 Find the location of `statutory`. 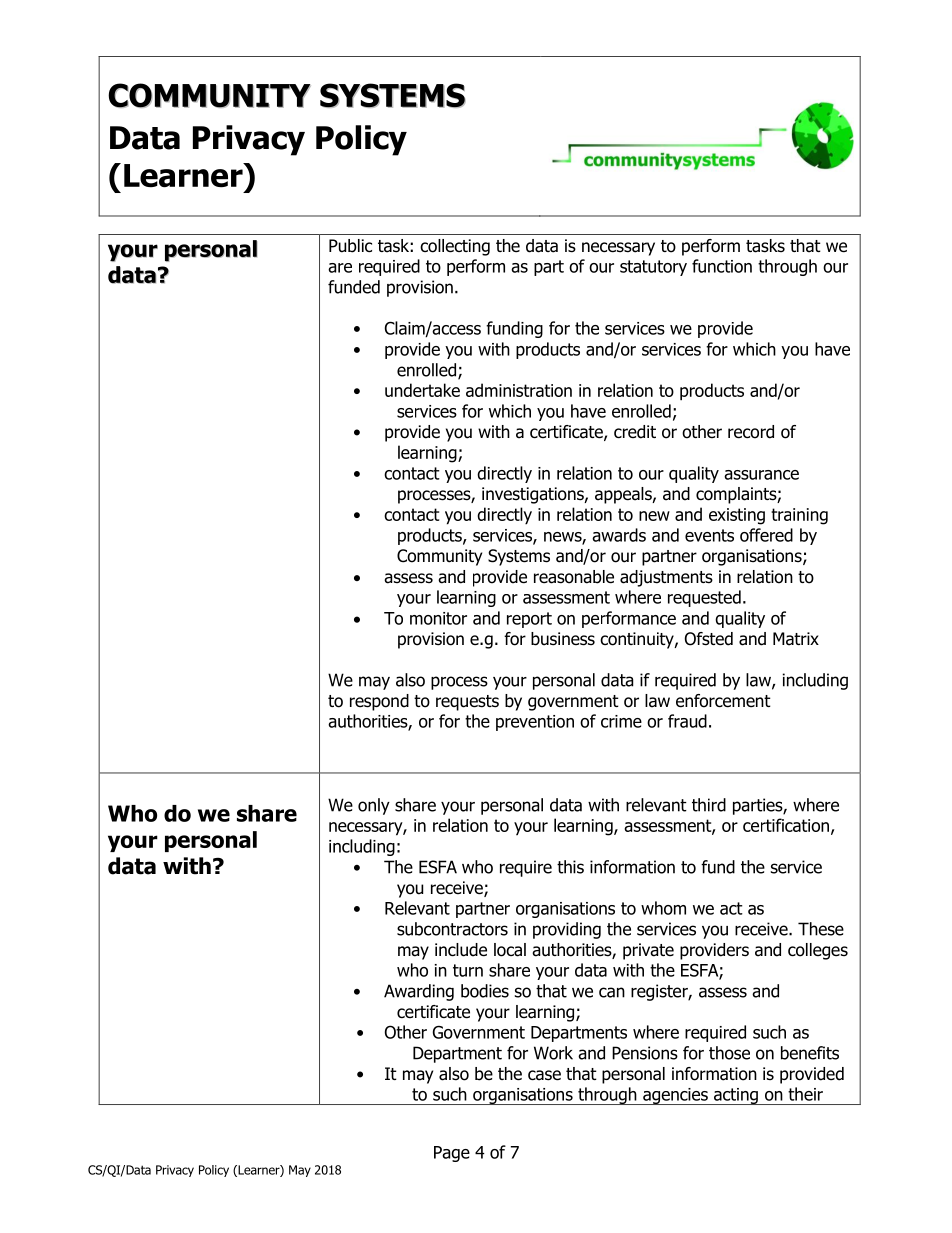

statutory is located at coordinates (653, 268).
